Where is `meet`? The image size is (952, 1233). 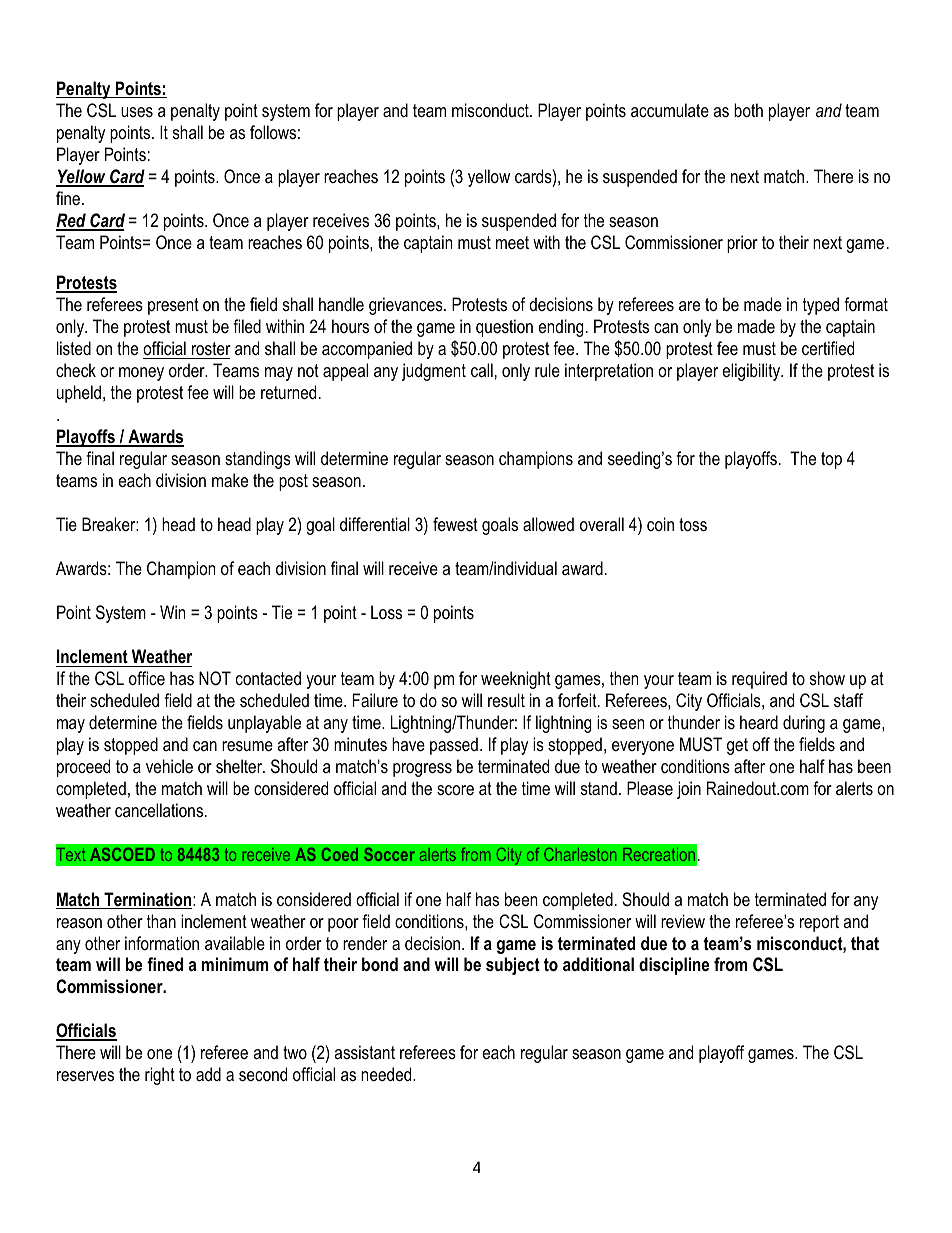 meet is located at coordinates (512, 242).
